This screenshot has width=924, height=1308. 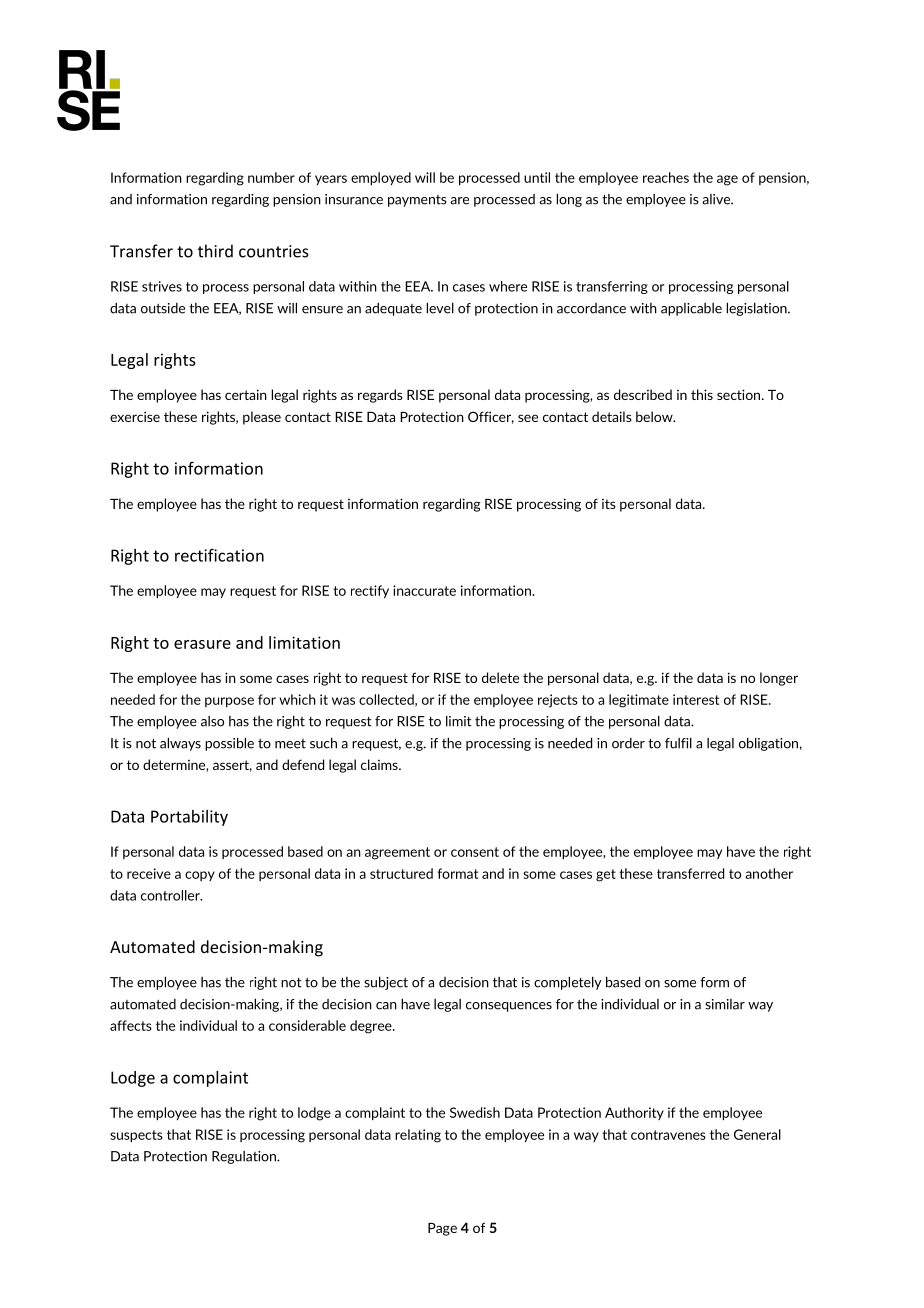 I want to click on Regulation, so click(x=245, y=1157).
